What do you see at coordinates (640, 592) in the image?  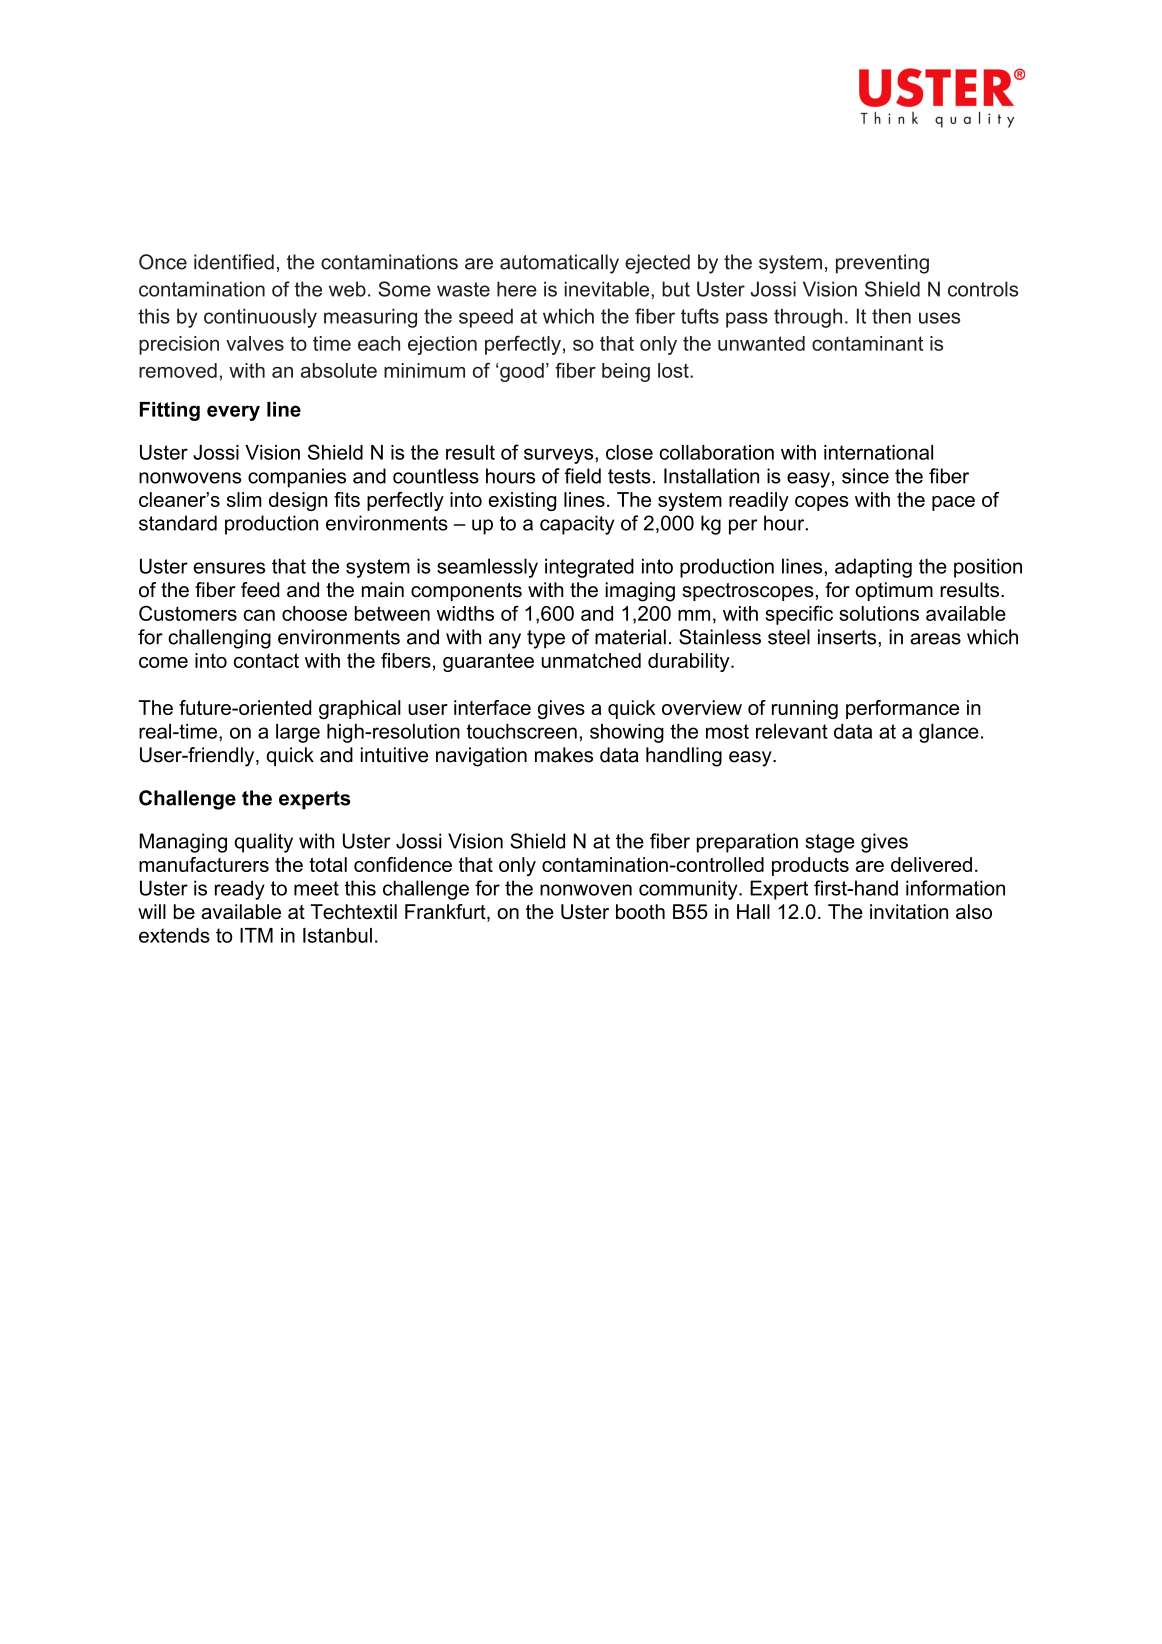 I see `imaging` at bounding box center [640, 592].
